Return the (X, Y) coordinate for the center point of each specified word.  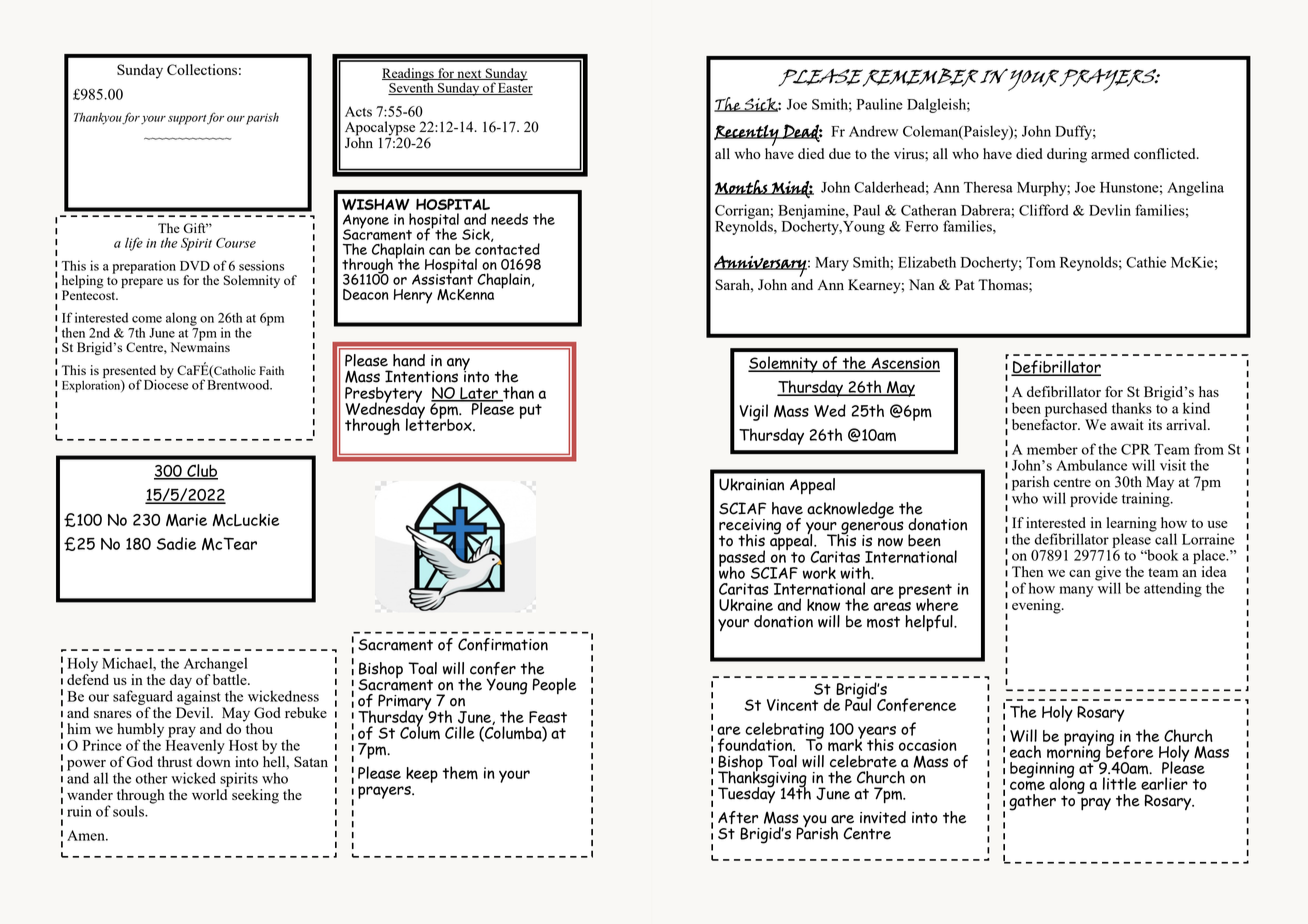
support (187, 120)
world (209, 794)
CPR (1135, 449)
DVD (195, 266)
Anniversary (760, 266)
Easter (514, 89)
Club (201, 471)
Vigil (753, 412)
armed (1110, 153)
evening (1037, 606)
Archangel (216, 664)
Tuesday (746, 794)
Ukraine (746, 605)
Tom (1041, 262)
